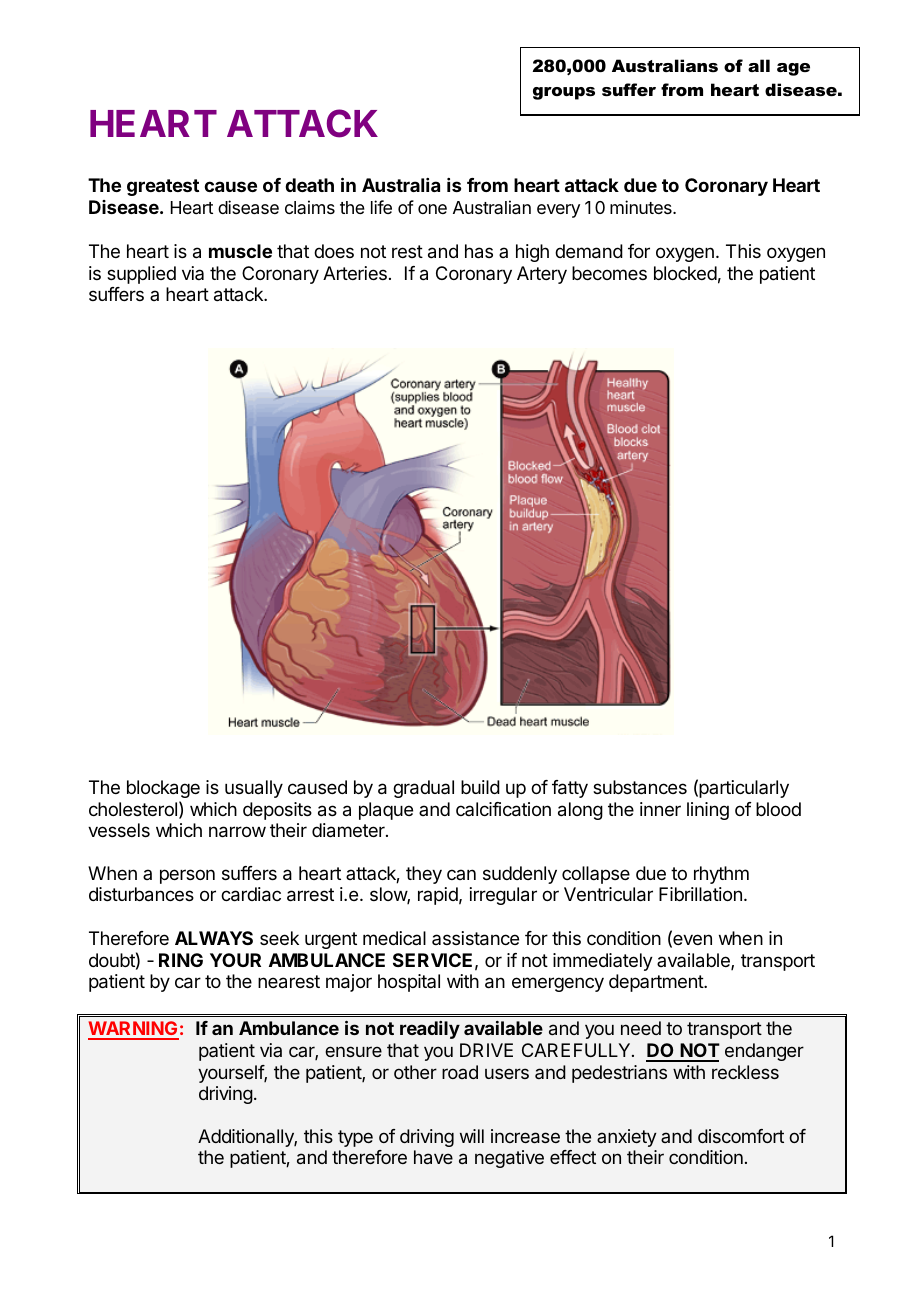  What do you see at coordinates (432, 209) in the screenshot?
I see `one` at bounding box center [432, 209].
